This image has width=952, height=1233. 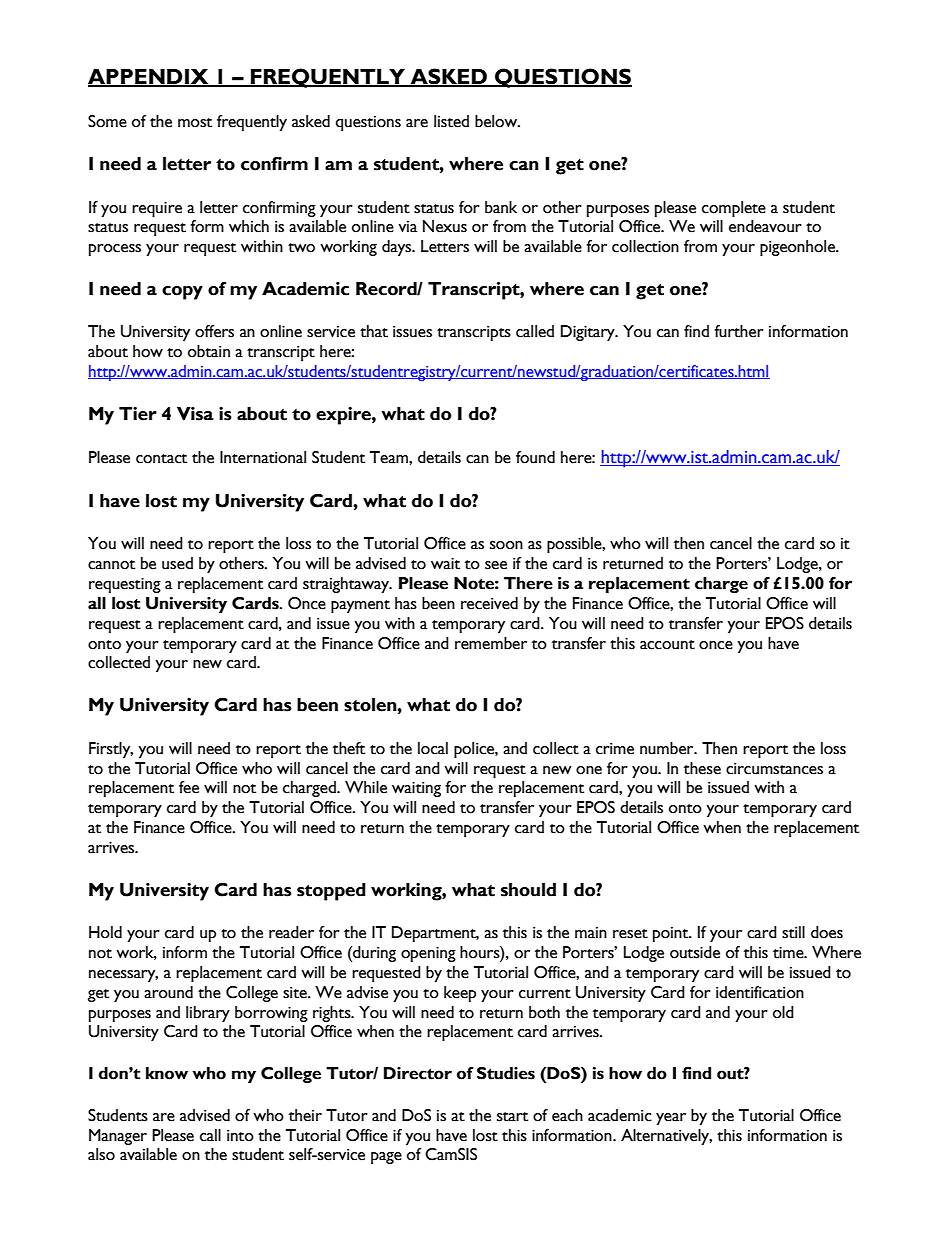 I want to click on found, so click(x=535, y=457).
